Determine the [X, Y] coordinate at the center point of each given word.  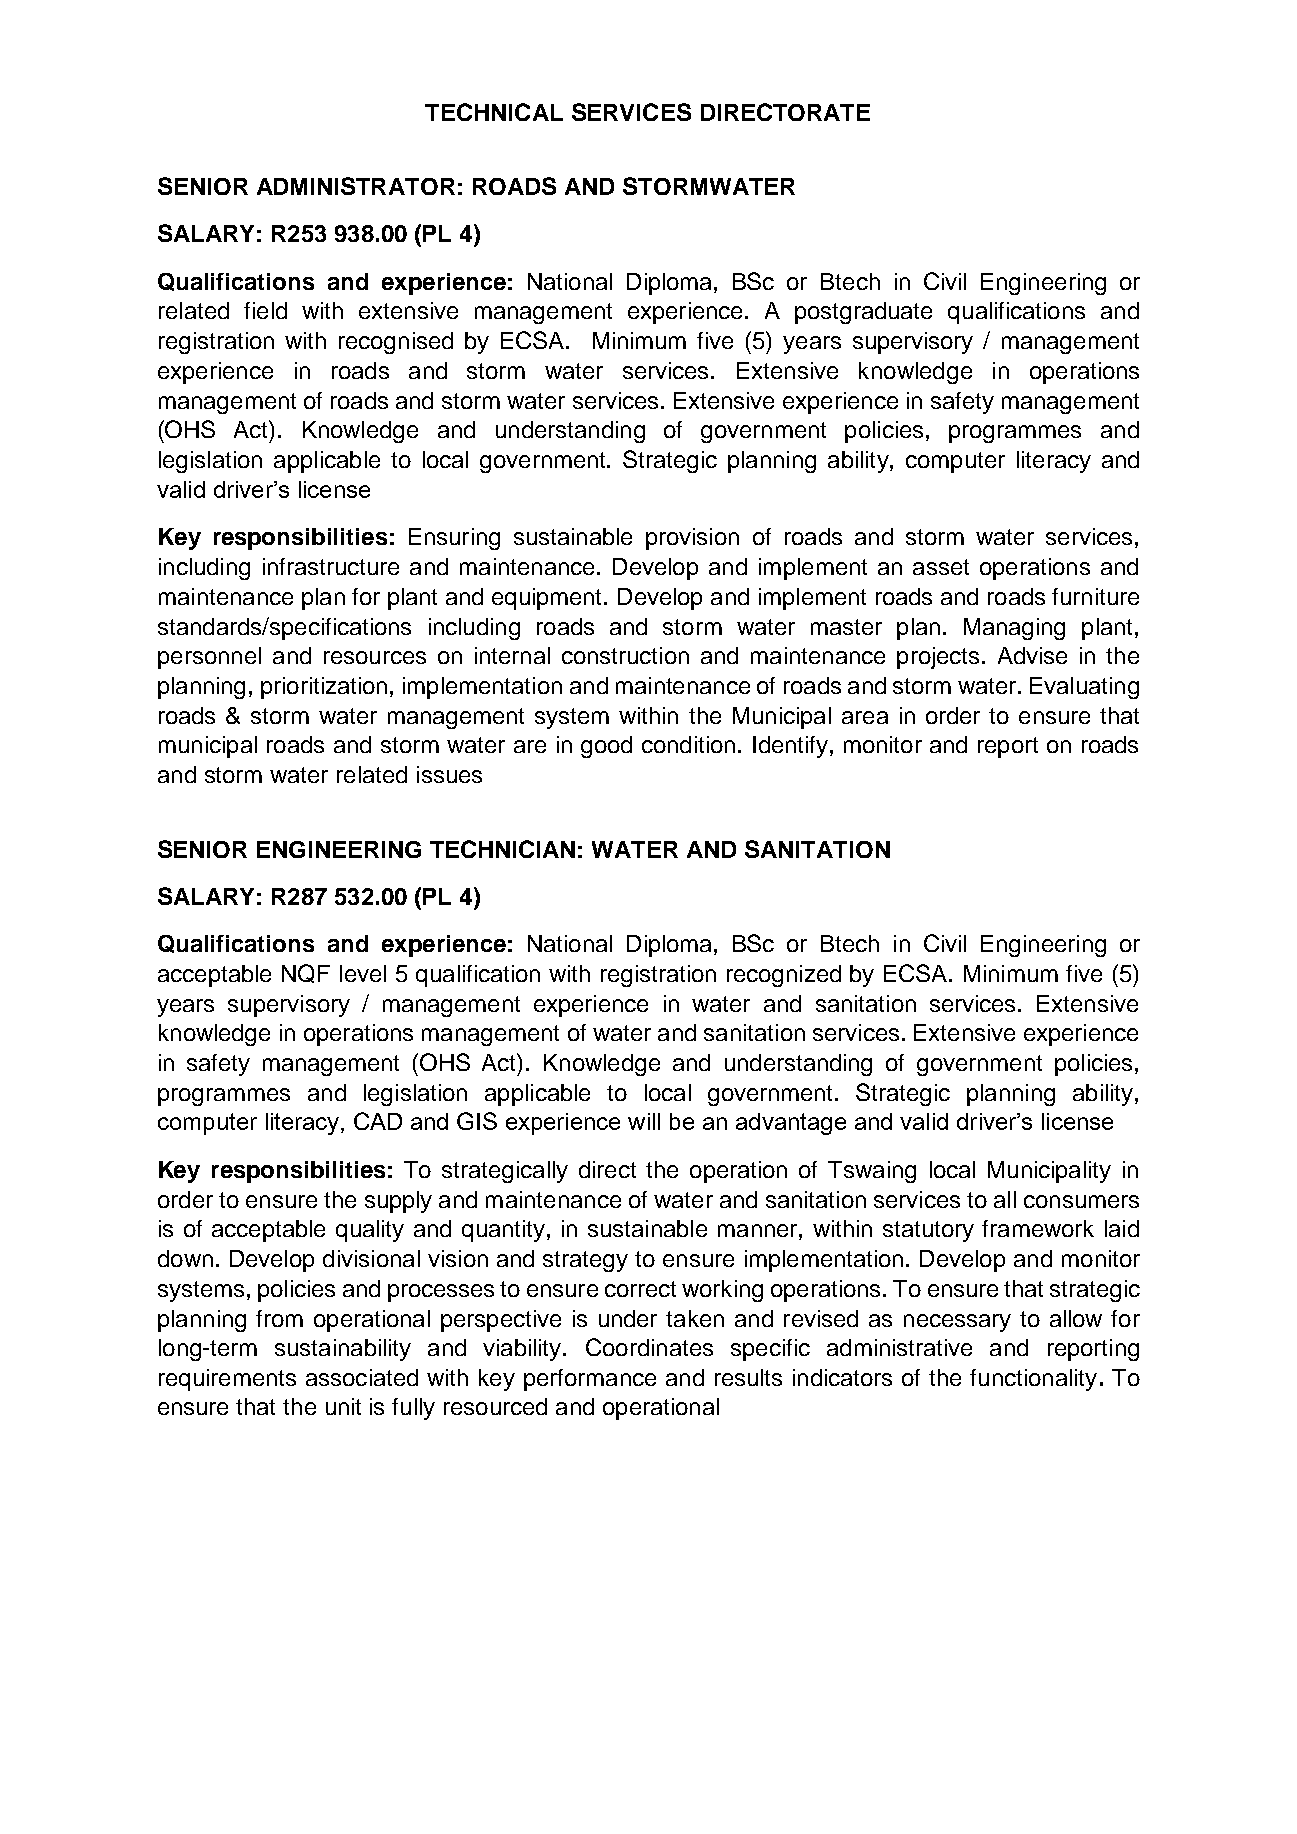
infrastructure [331, 566]
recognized [784, 976]
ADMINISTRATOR [356, 186]
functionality [1033, 1380]
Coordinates [649, 1347]
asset [941, 567]
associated [362, 1377]
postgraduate [863, 313]
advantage [791, 1124]
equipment [548, 599]
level [363, 973]
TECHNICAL [494, 112]
